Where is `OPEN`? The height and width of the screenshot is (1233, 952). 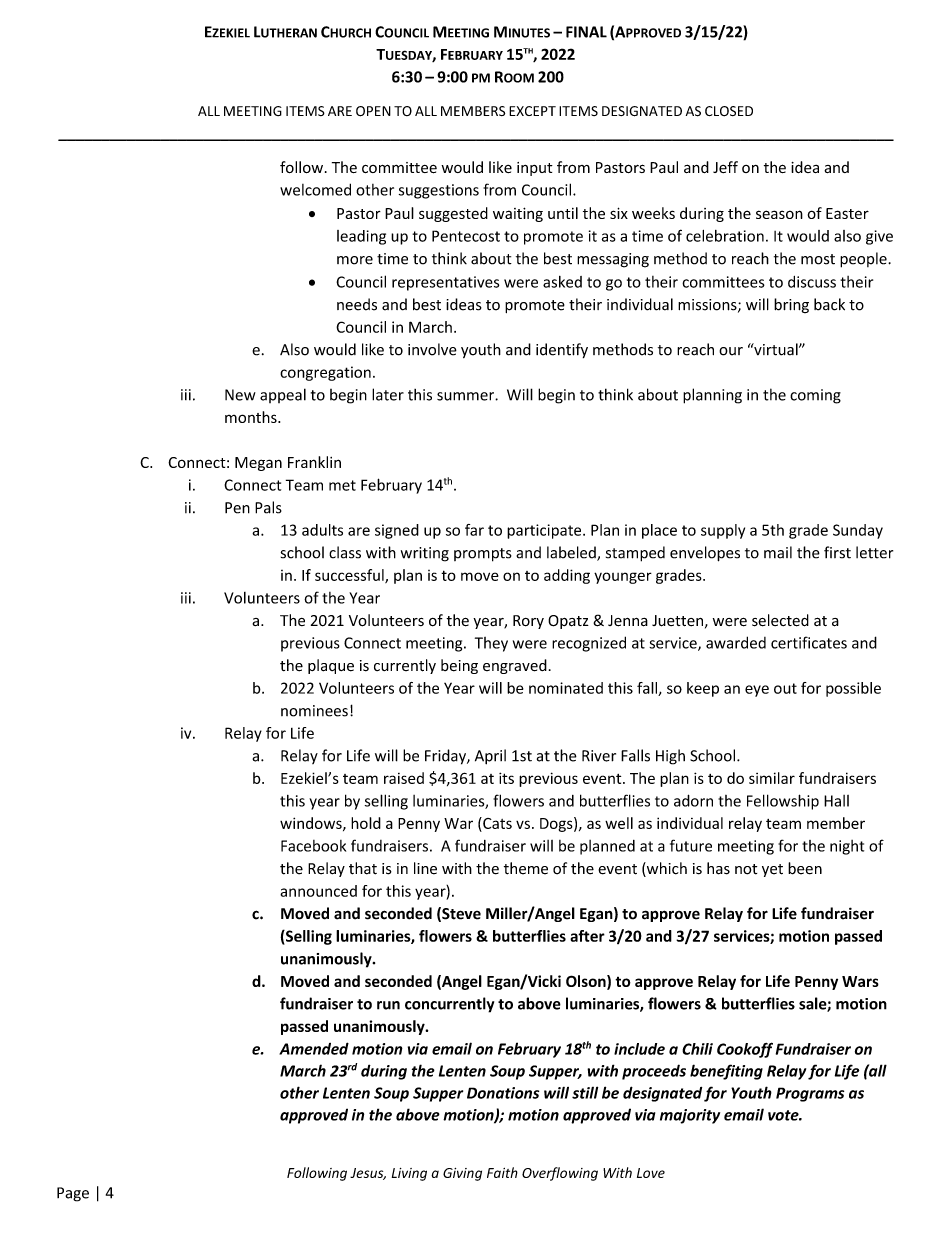 OPEN is located at coordinates (373, 111).
